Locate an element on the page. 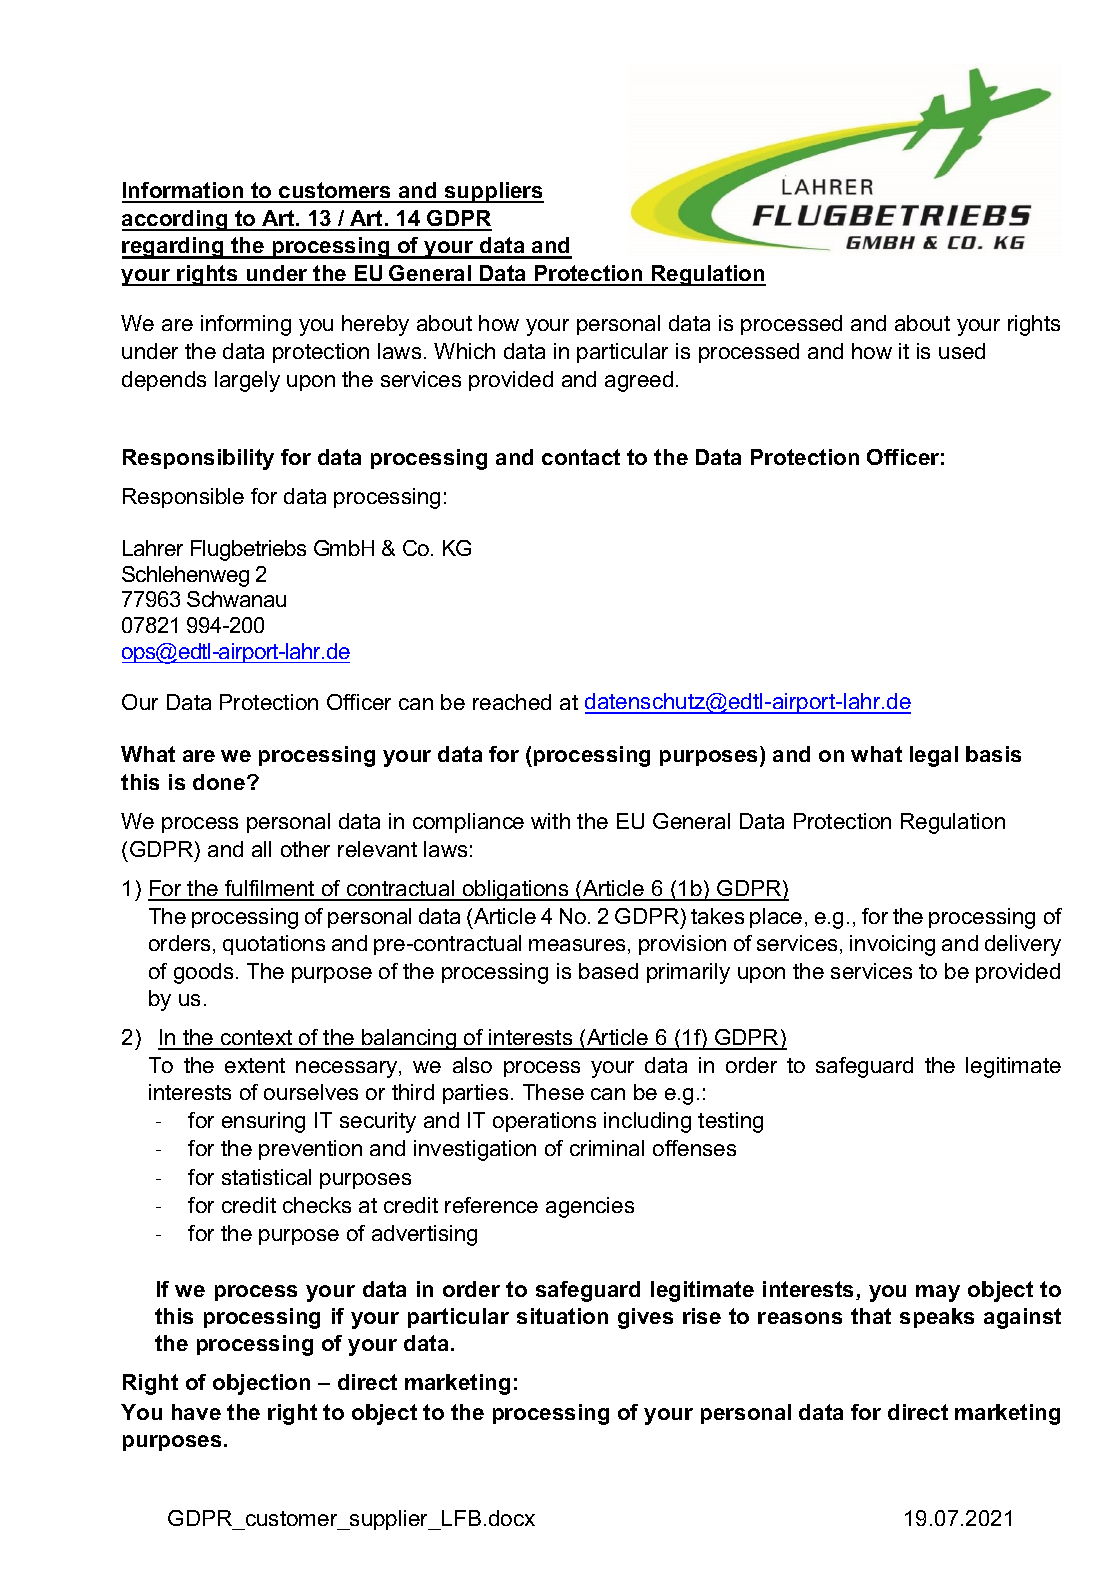 Image resolution: width=1114 pixels, height=1573 pixels. all is located at coordinates (261, 849).
